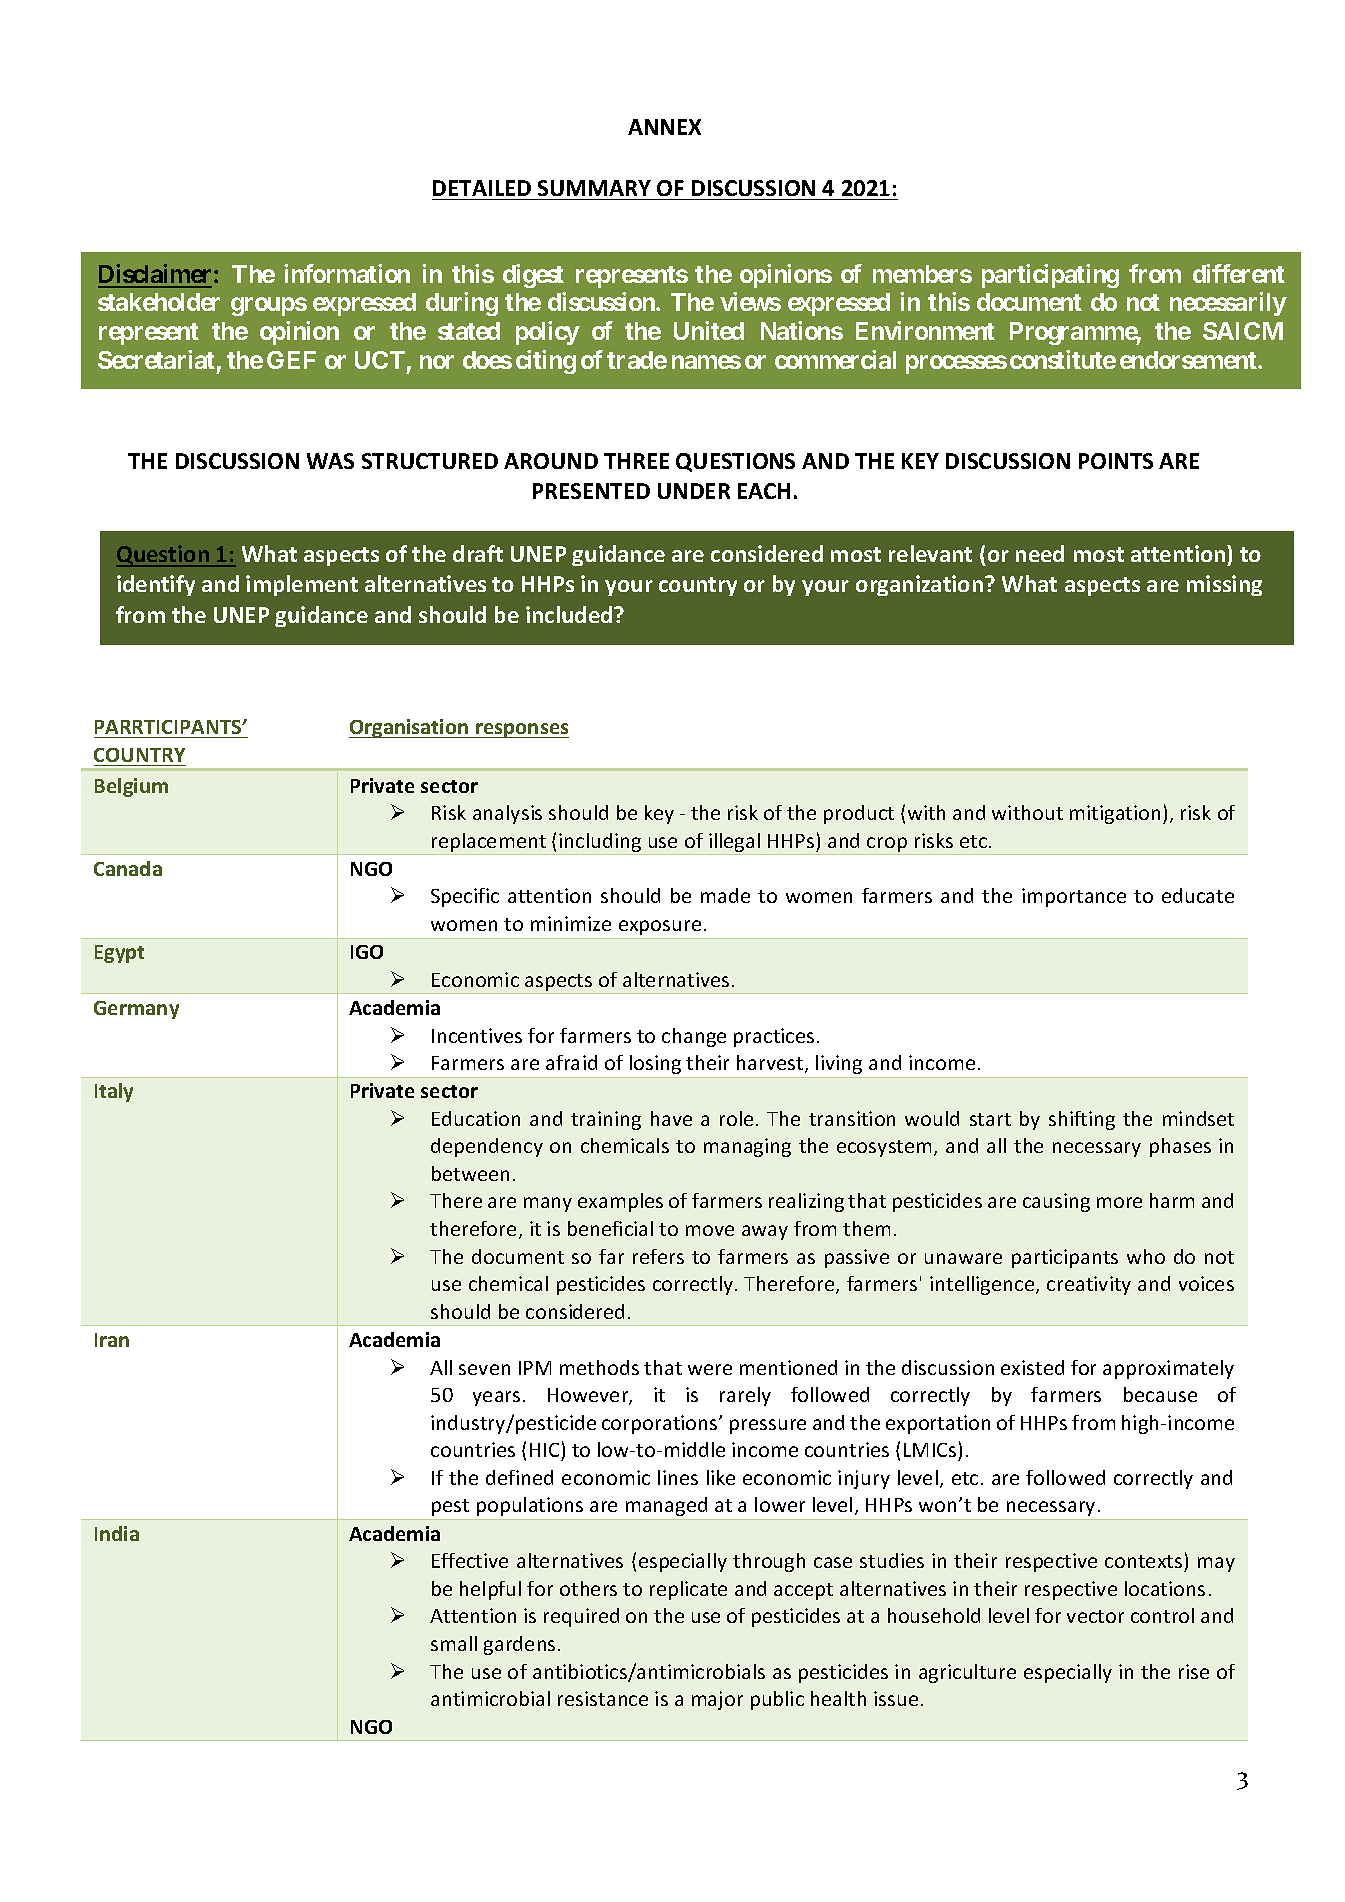 Image resolution: width=1345 pixels, height=1902 pixels. I want to click on ANNEX, so click(664, 127).
